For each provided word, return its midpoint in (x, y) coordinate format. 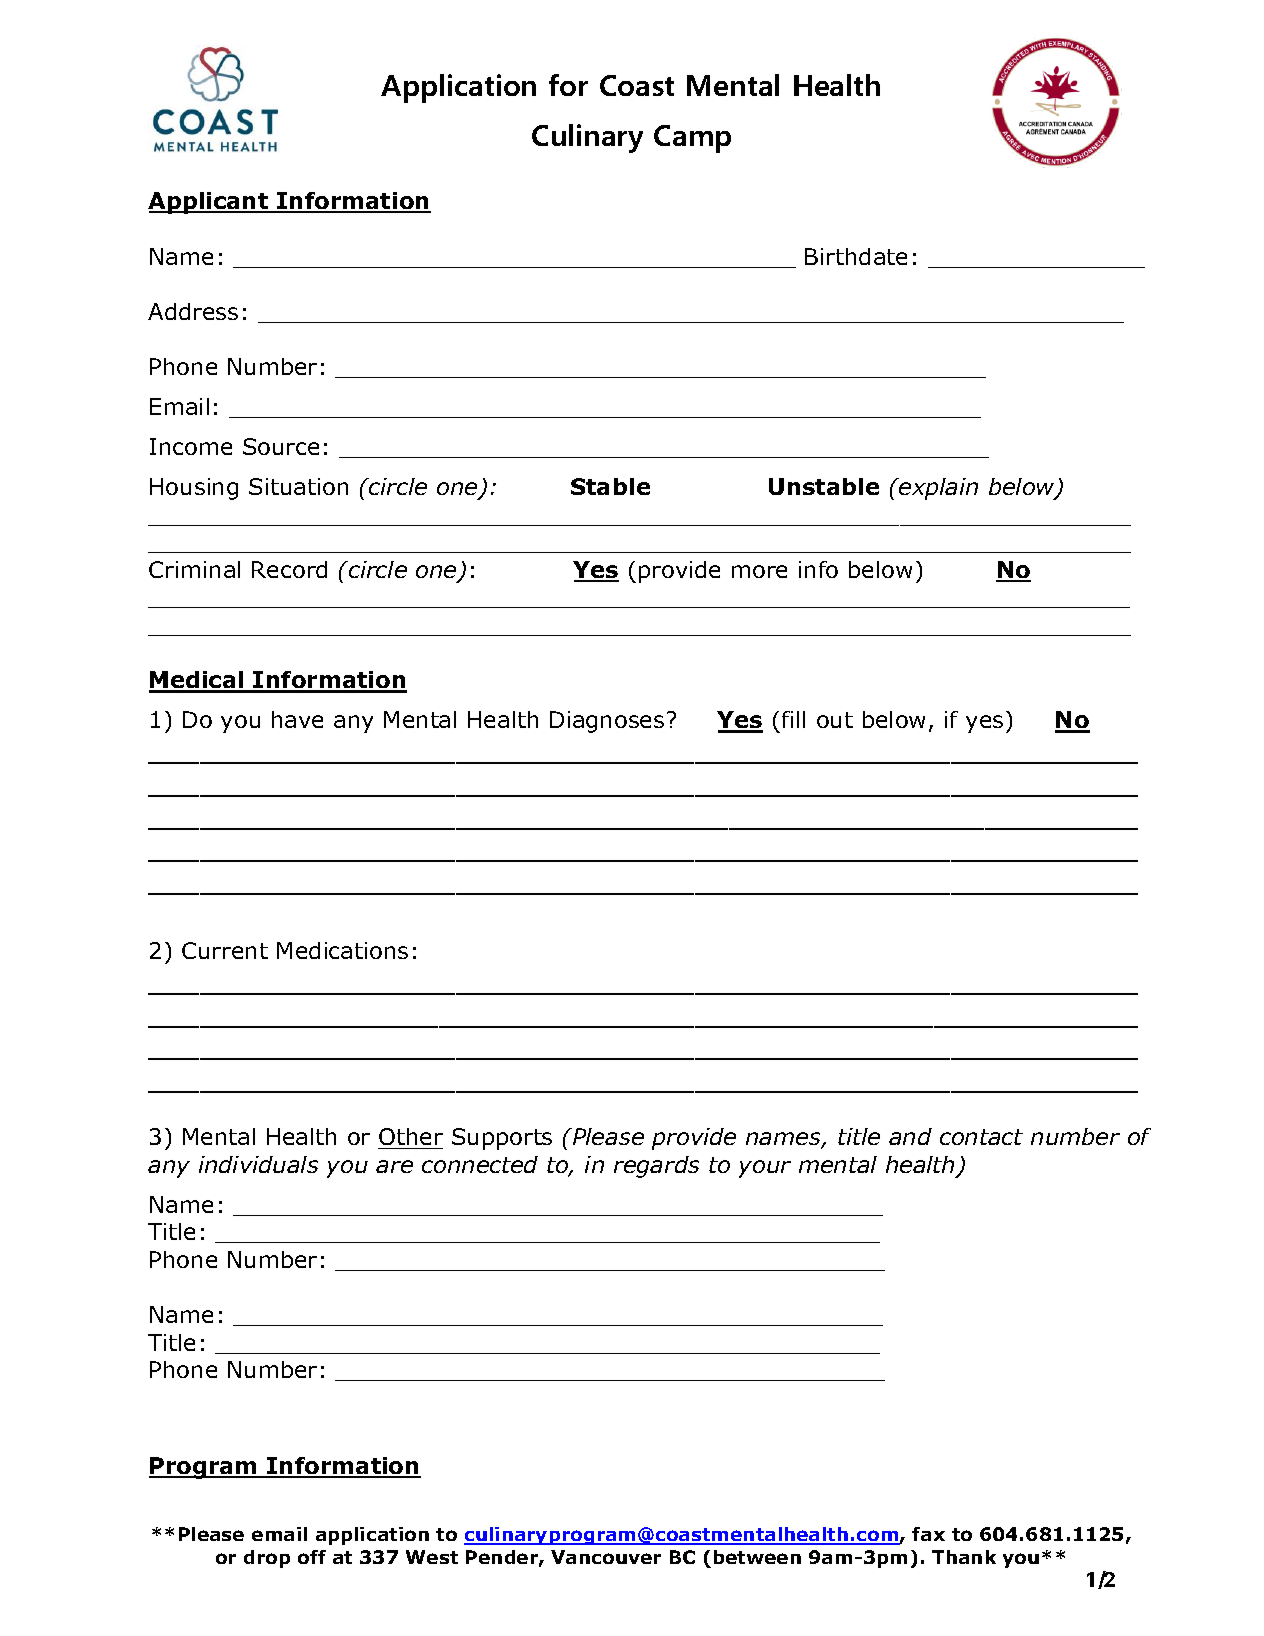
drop (267, 1559)
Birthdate (856, 256)
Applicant (209, 203)
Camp (692, 139)
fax (928, 1534)
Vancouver (606, 1557)
